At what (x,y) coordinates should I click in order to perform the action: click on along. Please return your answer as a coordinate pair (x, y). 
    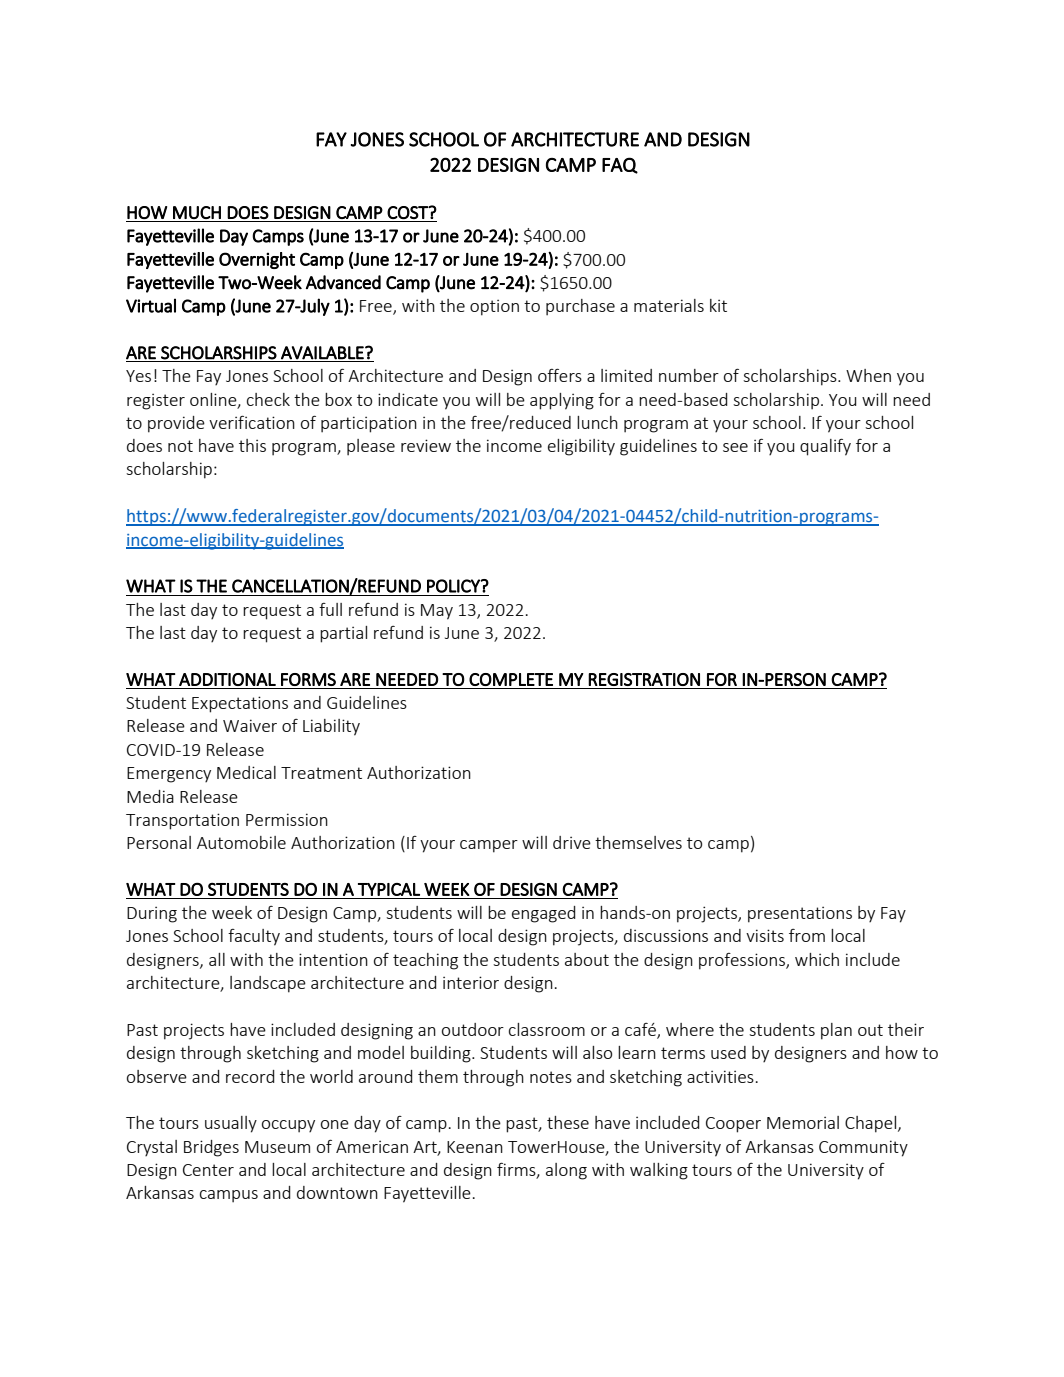
    Looking at the image, I should click on (566, 1171).
